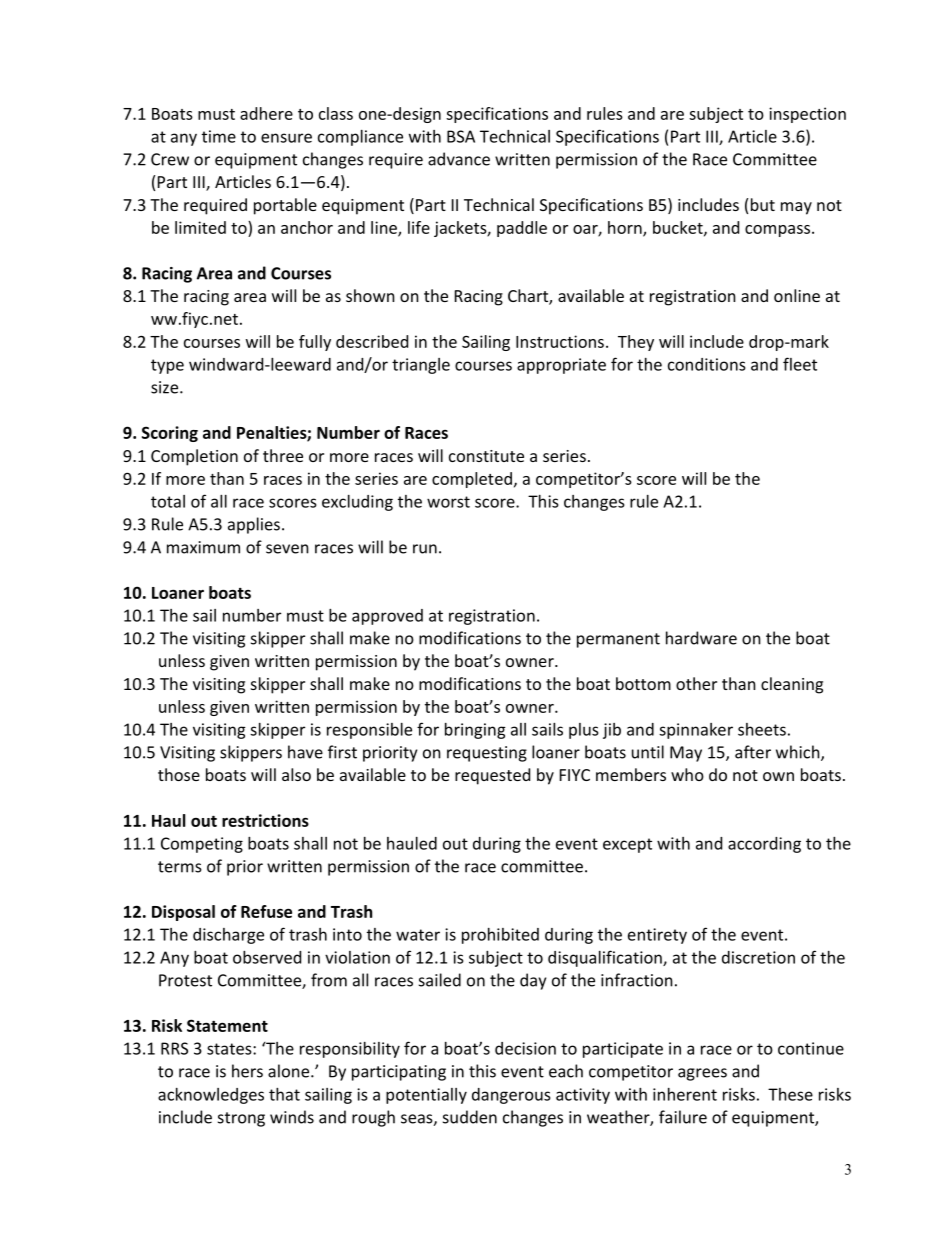  What do you see at coordinates (461, 136) in the screenshot?
I see `BSA` at bounding box center [461, 136].
